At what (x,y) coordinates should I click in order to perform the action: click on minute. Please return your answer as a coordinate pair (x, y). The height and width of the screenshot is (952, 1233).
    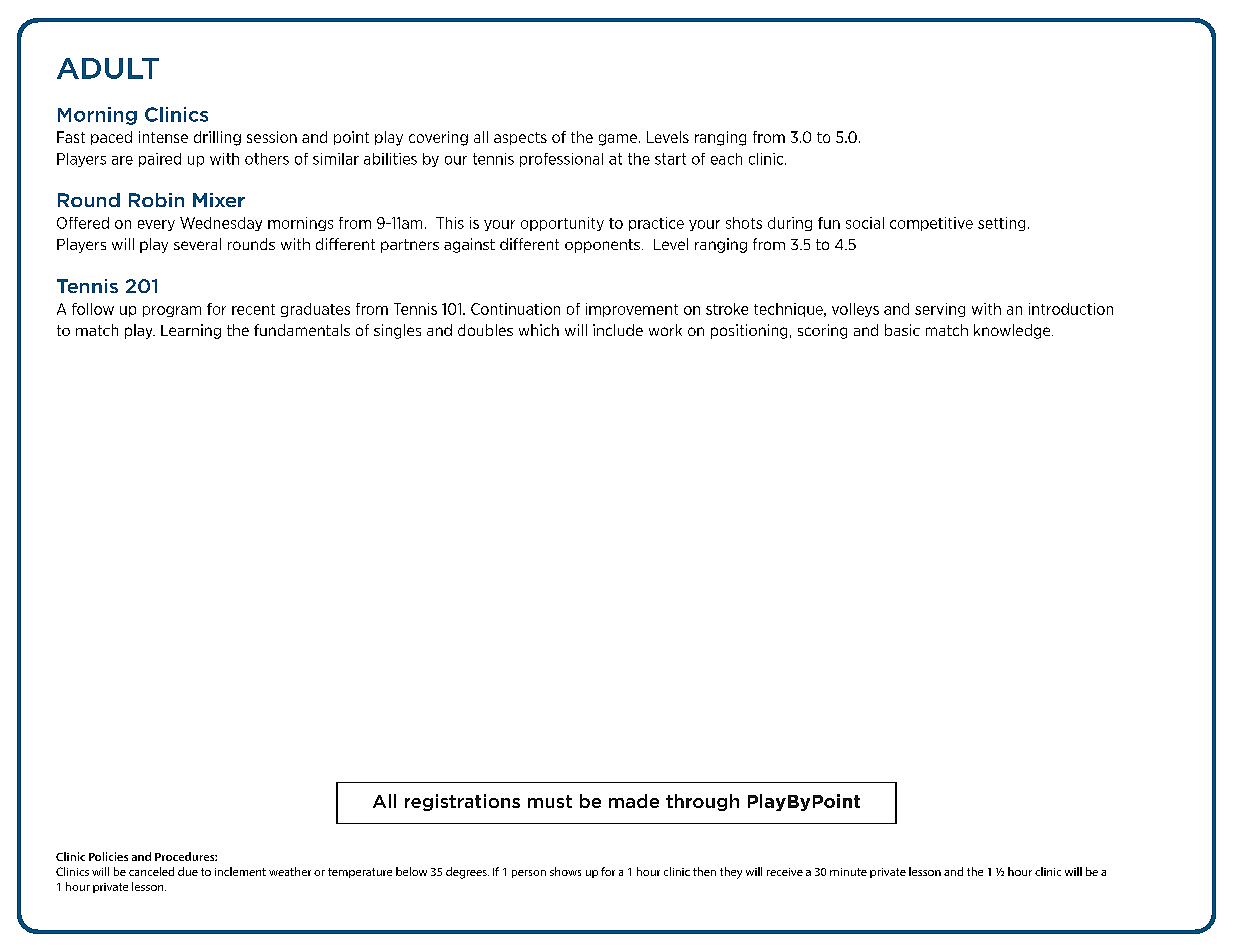
    Looking at the image, I should click on (848, 872).
